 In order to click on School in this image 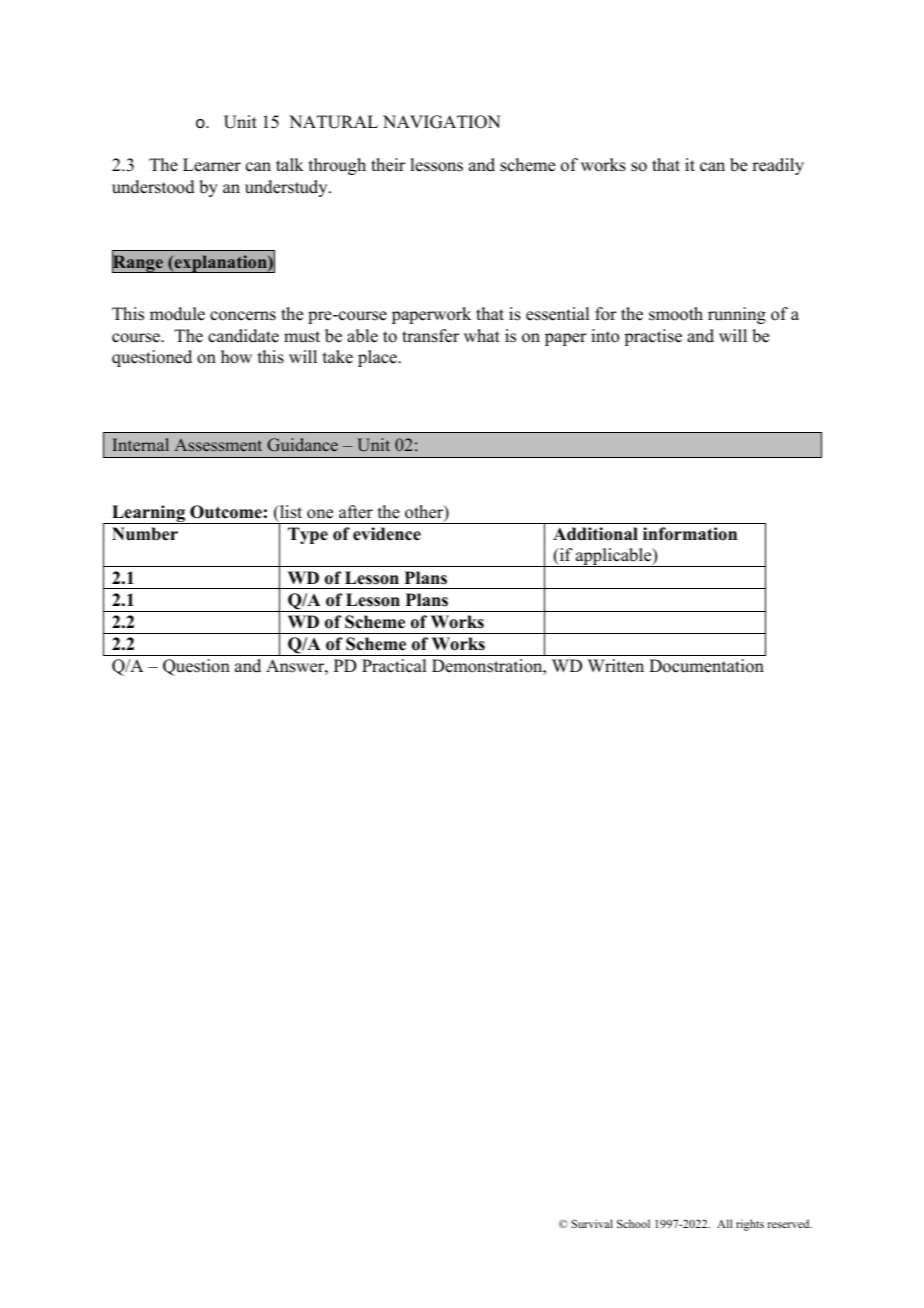, I will do `click(633, 1223)`.
